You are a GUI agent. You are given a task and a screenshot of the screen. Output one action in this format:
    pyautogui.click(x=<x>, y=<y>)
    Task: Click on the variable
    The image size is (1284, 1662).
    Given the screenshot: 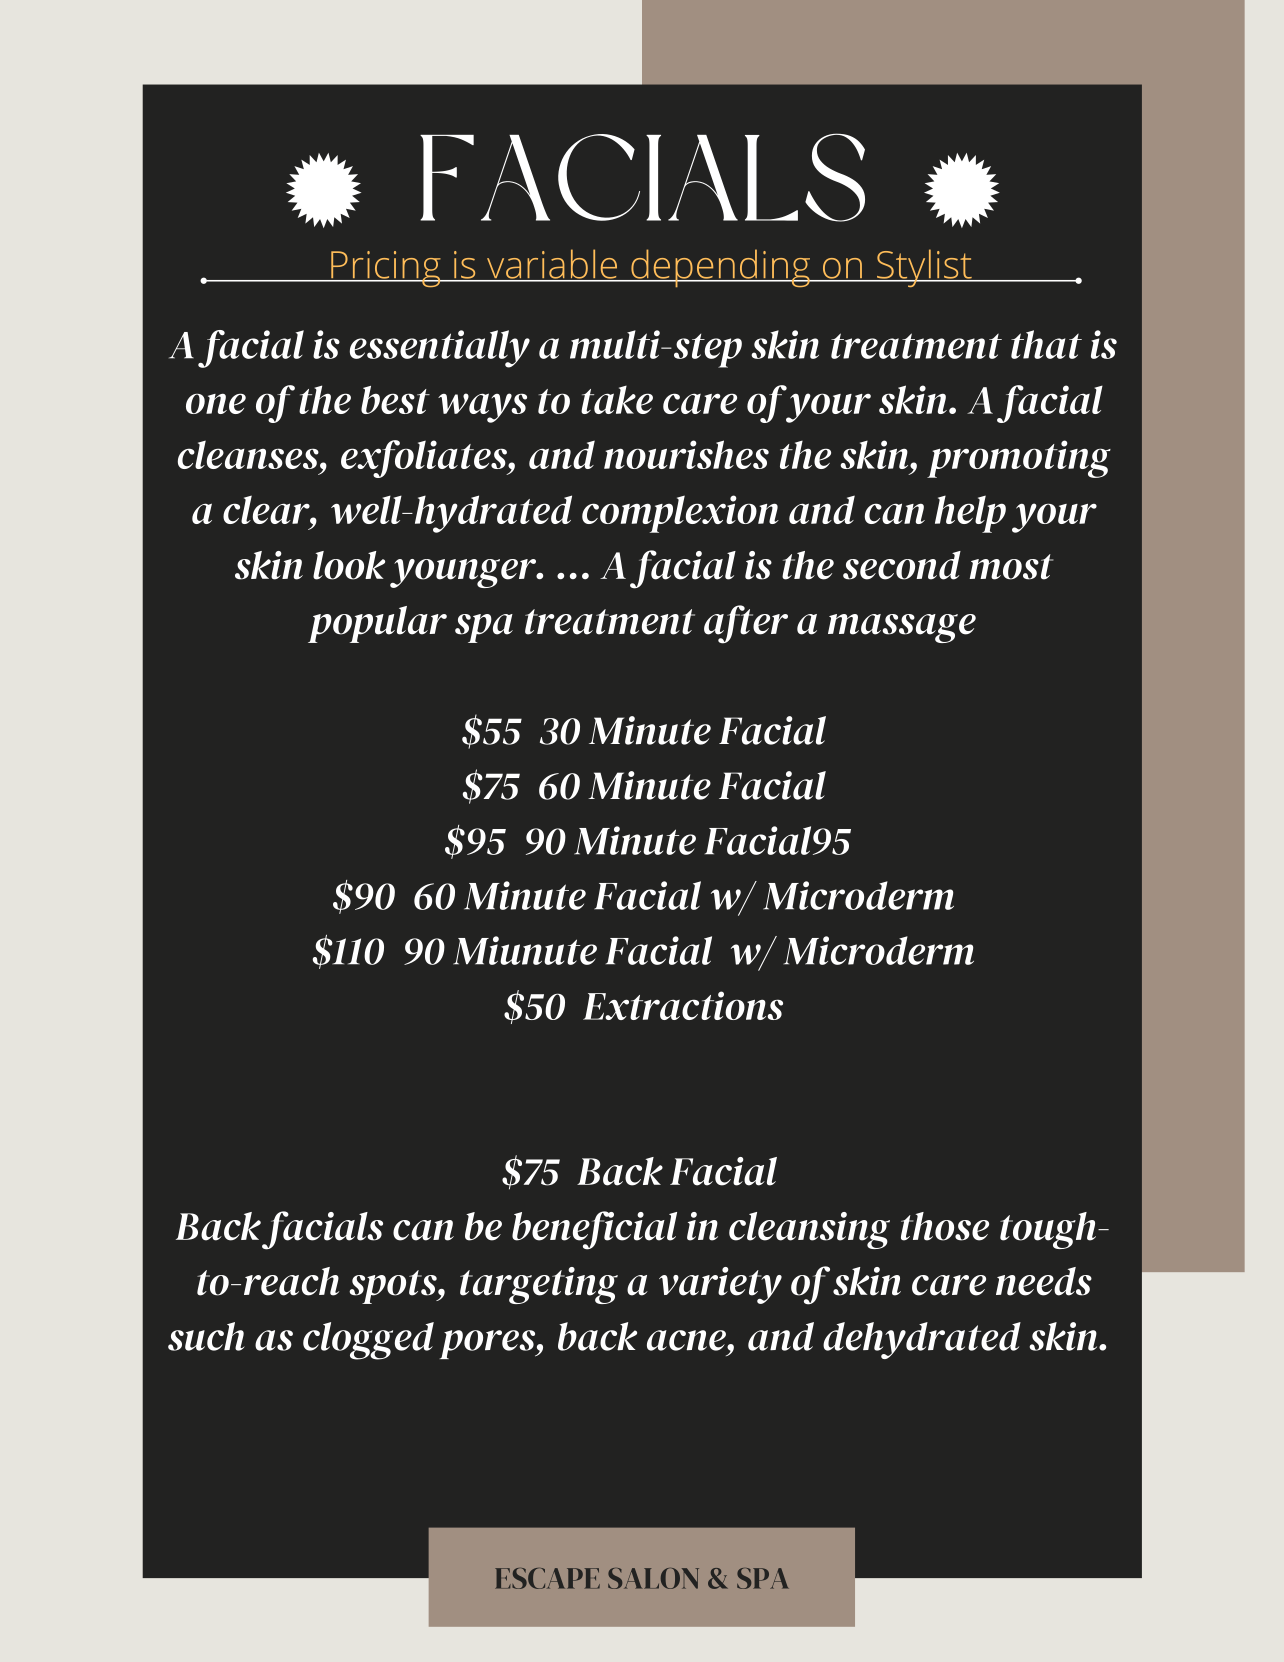 What is the action you would take?
    pyautogui.click(x=551, y=265)
